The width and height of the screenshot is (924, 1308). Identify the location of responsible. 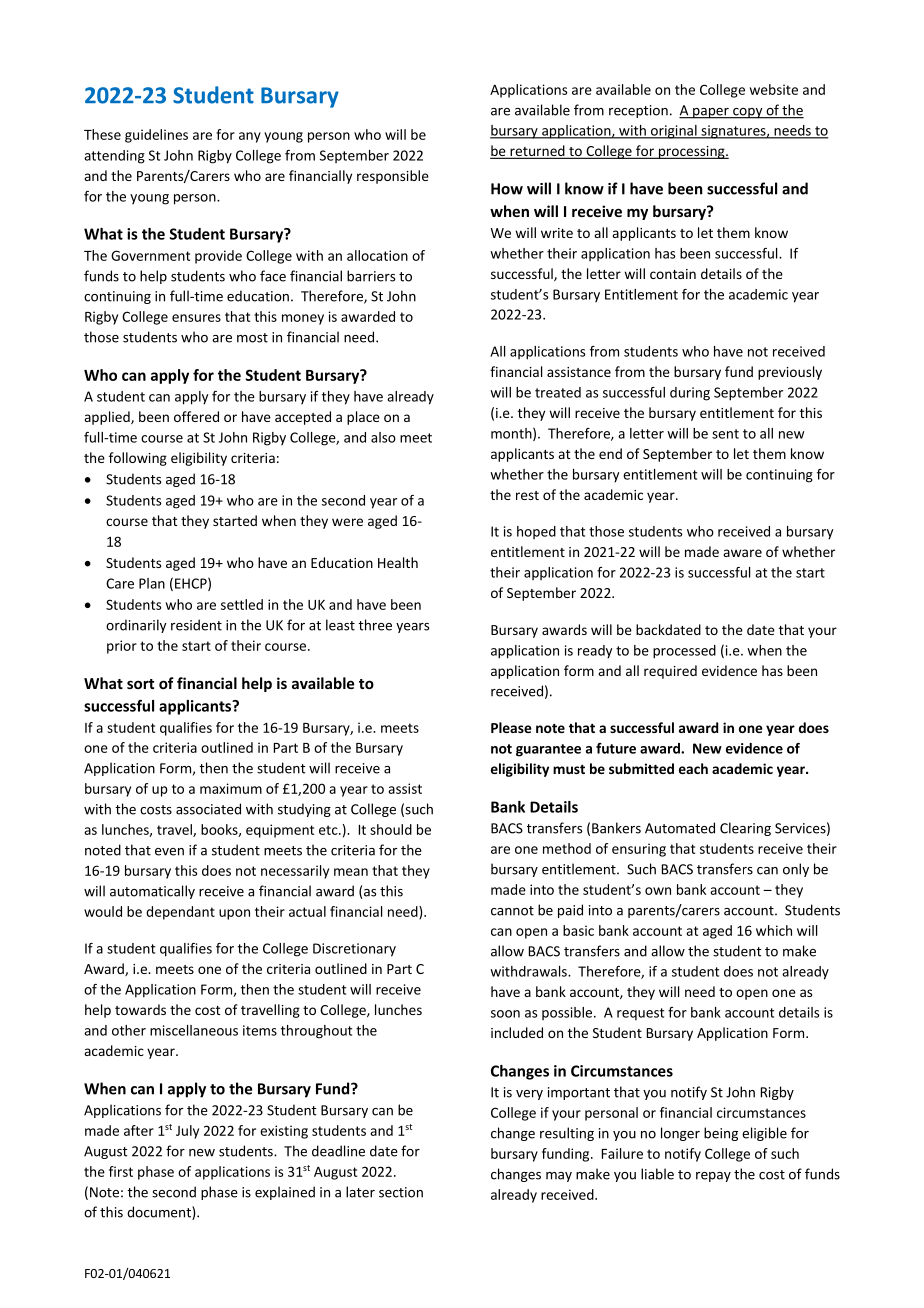
(393, 177).
